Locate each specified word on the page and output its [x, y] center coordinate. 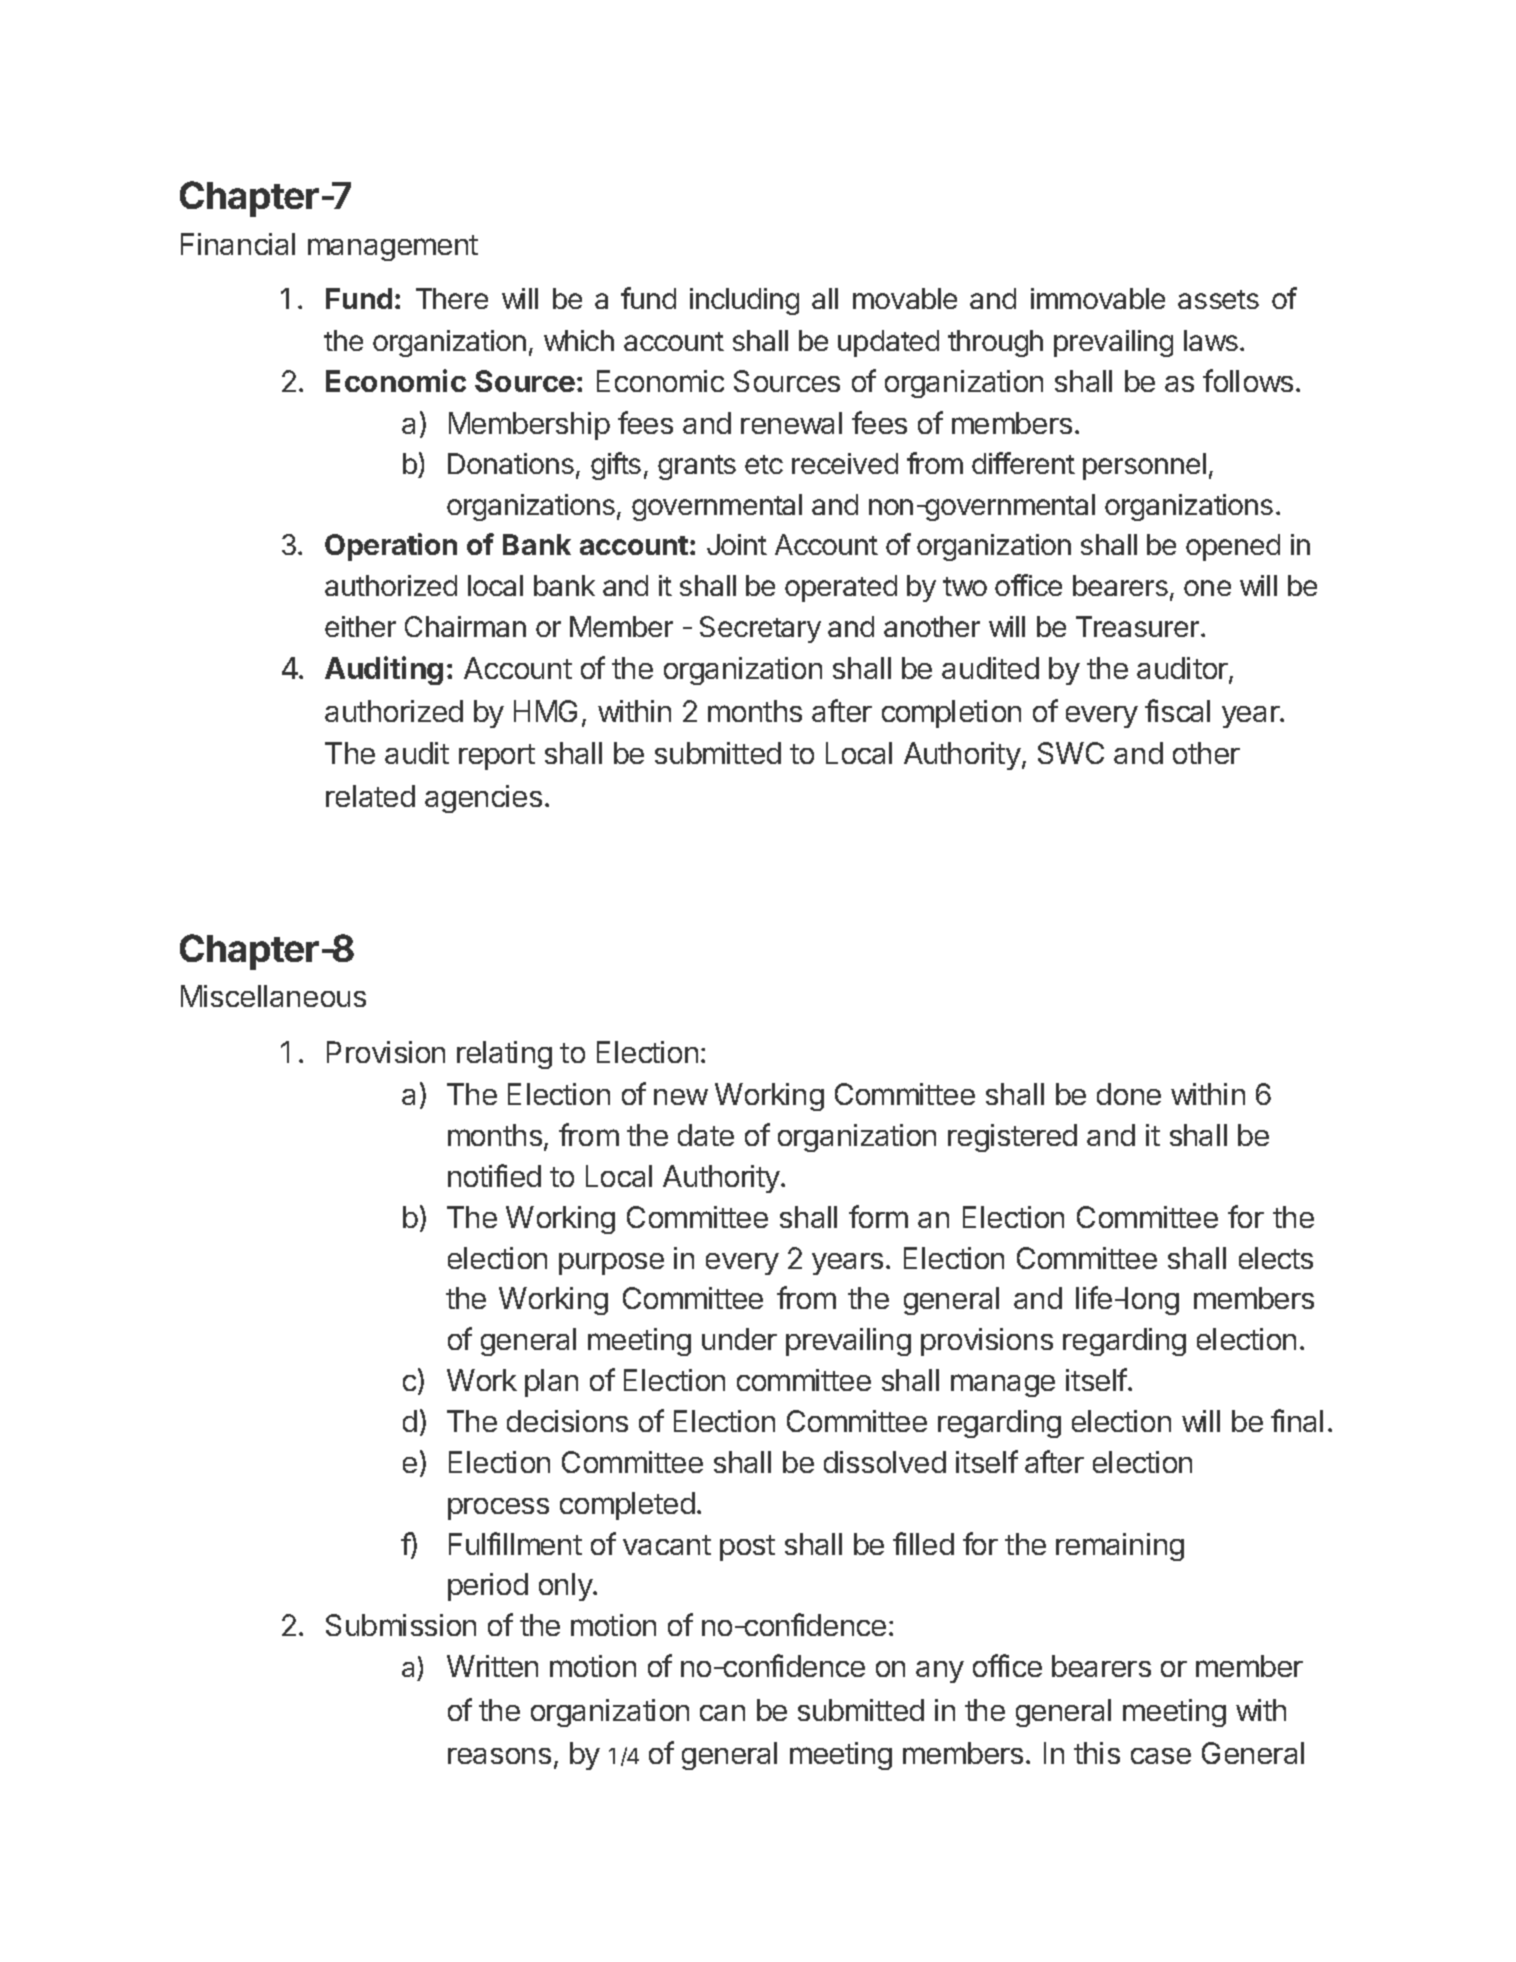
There [452, 298]
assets [1218, 299]
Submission [401, 1625]
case [1161, 1756]
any [940, 1672]
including [744, 301]
